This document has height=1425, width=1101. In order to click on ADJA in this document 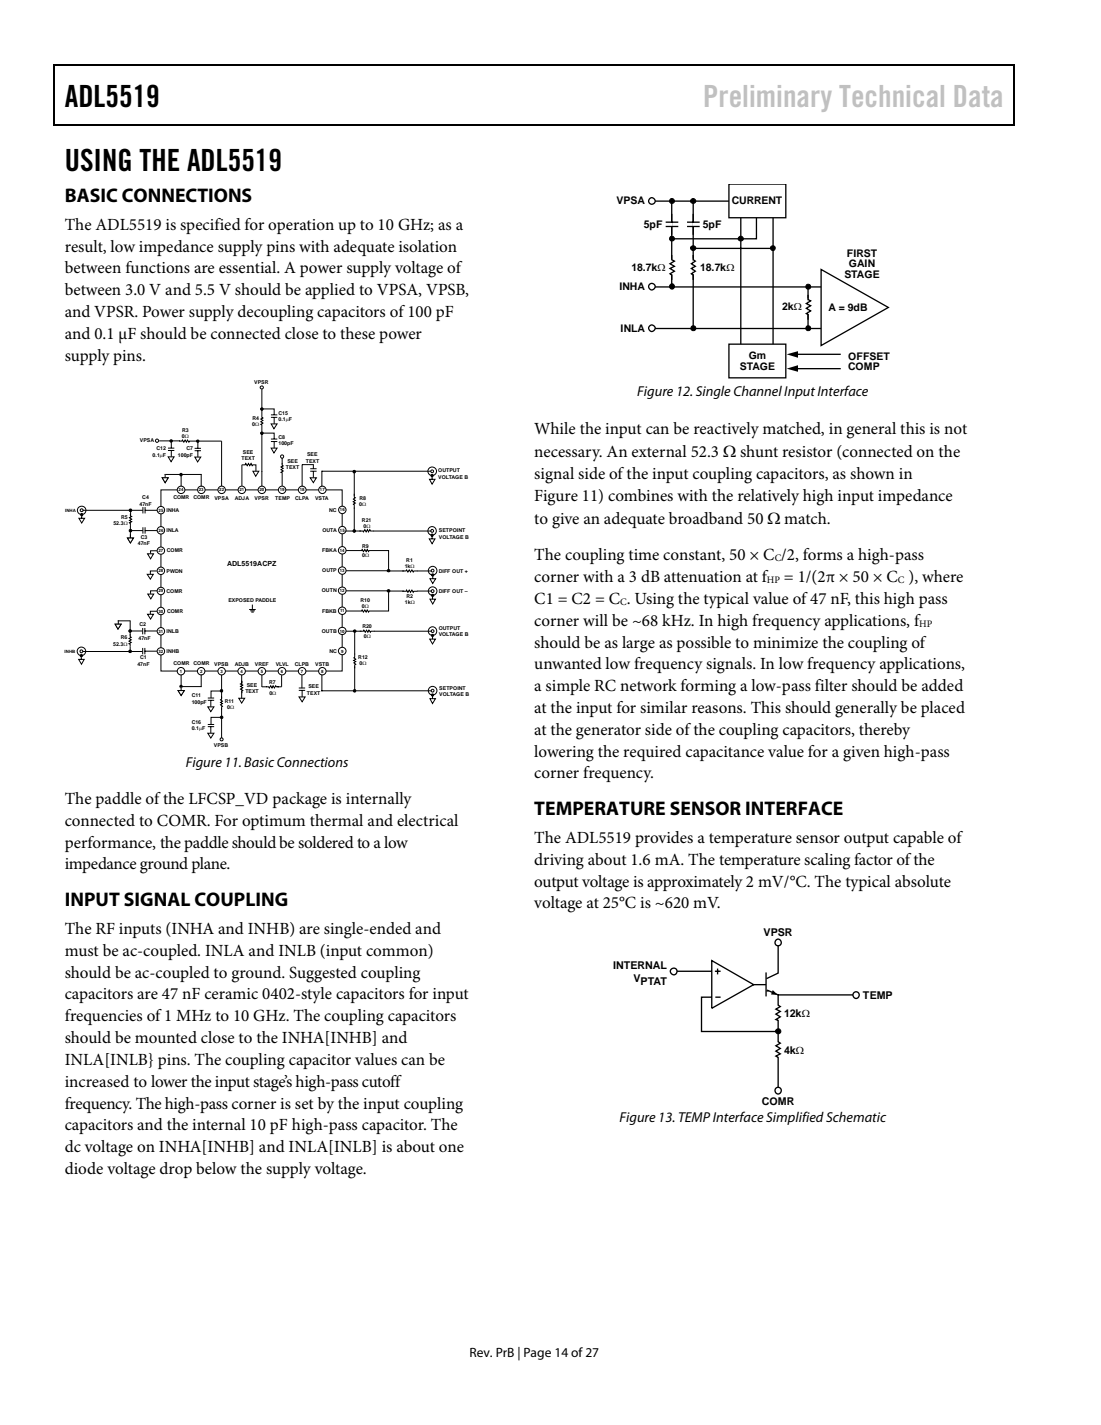, I will do `click(242, 496)`.
